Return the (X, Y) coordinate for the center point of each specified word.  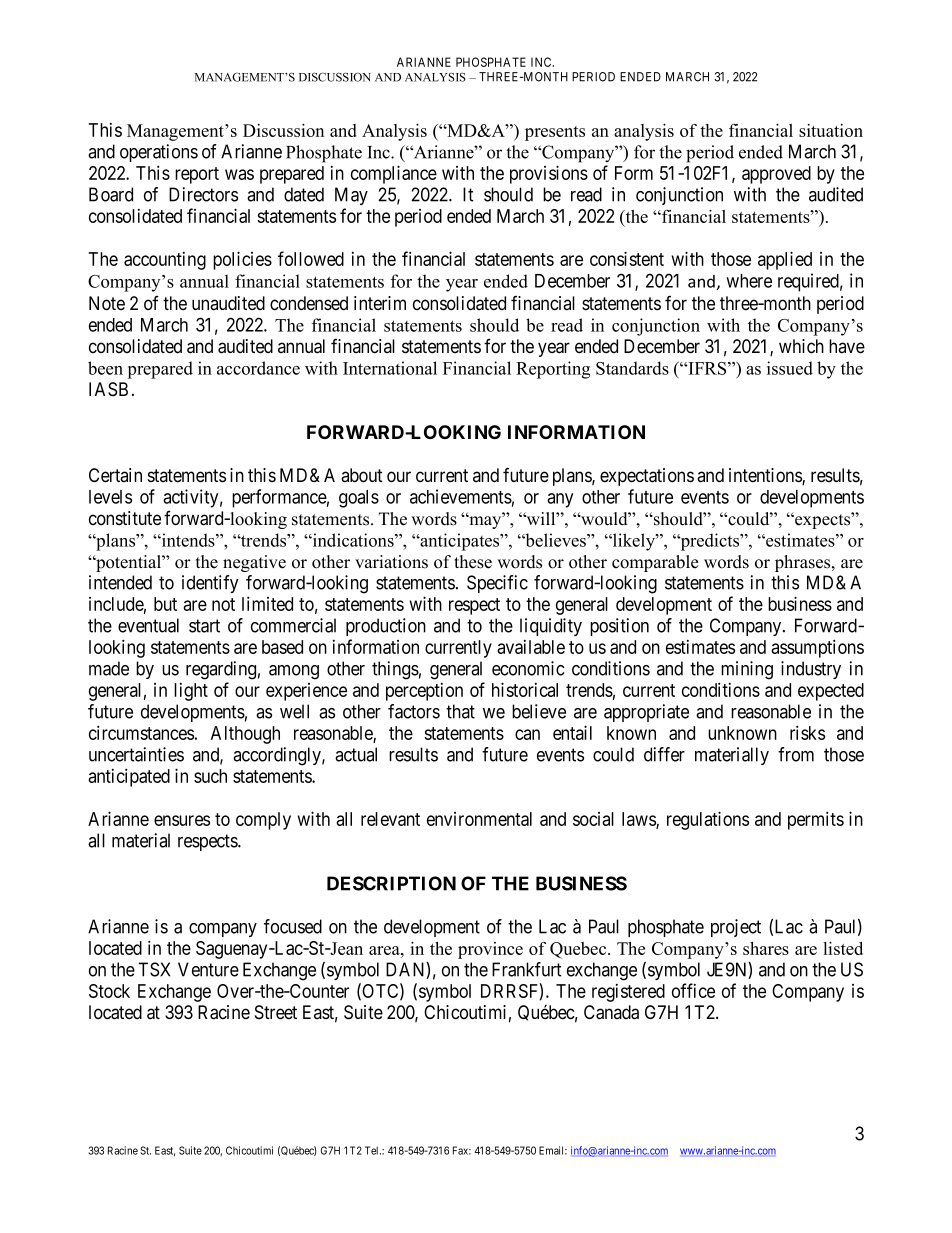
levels (110, 497)
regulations (708, 820)
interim (380, 303)
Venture (208, 969)
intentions (766, 476)
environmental (479, 819)
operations (159, 153)
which (801, 346)
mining (747, 670)
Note (107, 303)
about (362, 475)
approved (776, 175)
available (531, 647)
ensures (182, 820)
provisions (549, 174)
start (204, 626)
